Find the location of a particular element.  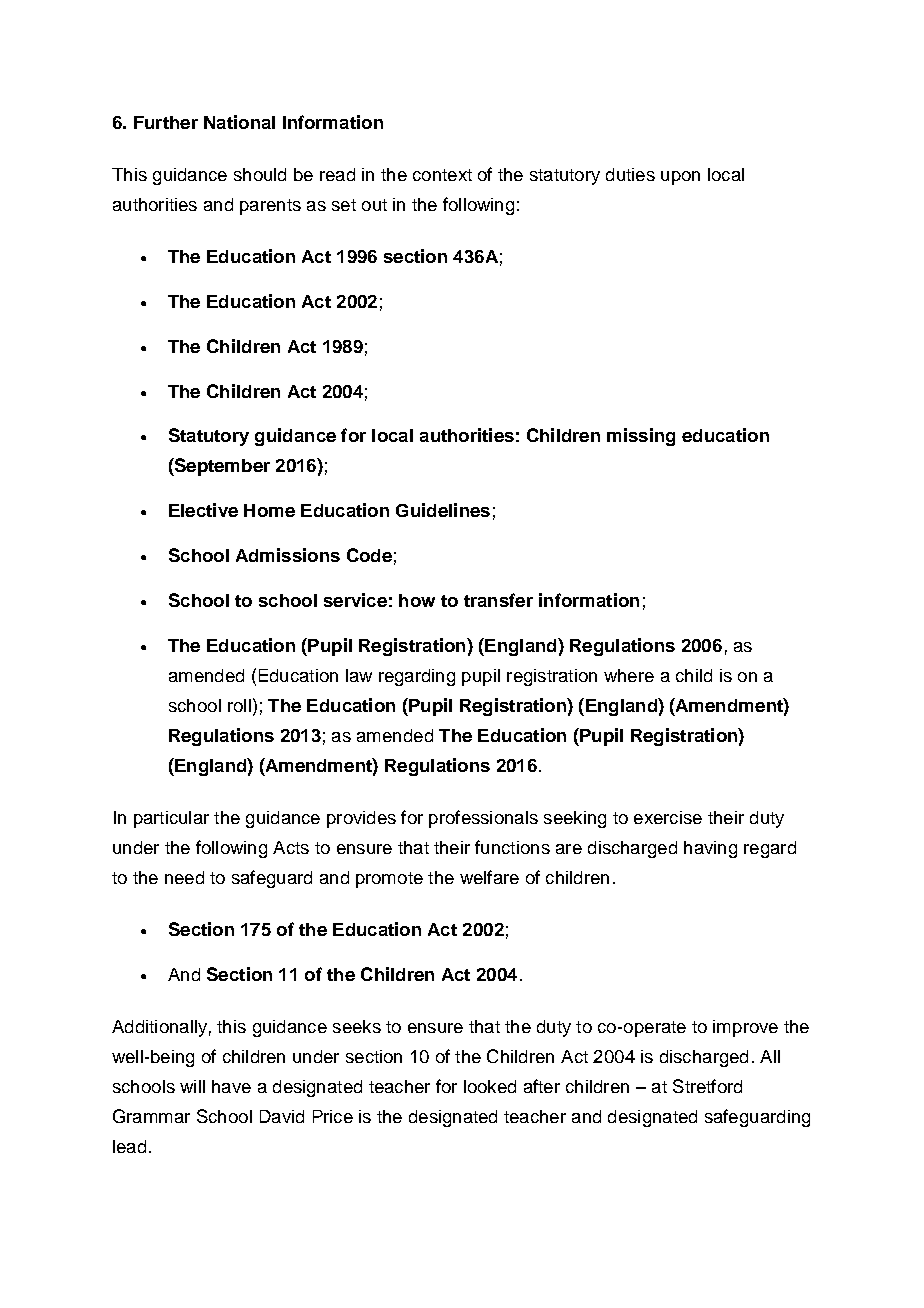

where is located at coordinates (629, 675).
